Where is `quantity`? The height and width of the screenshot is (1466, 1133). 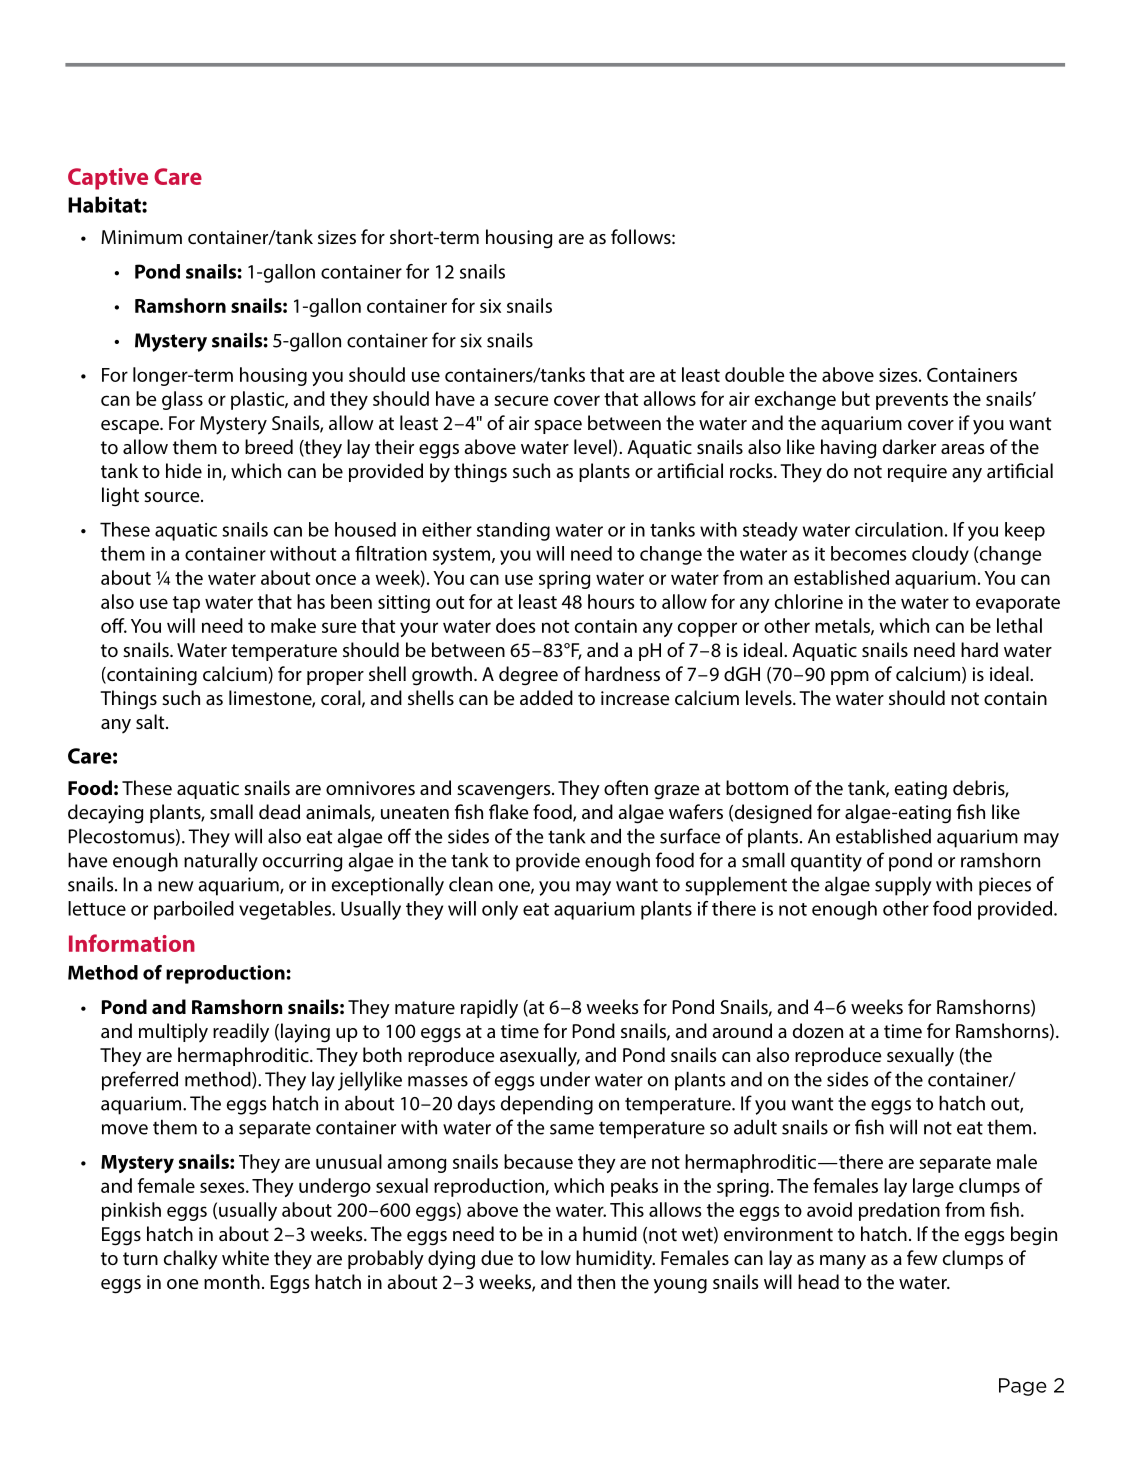
quantity is located at coordinates (826, 862).
